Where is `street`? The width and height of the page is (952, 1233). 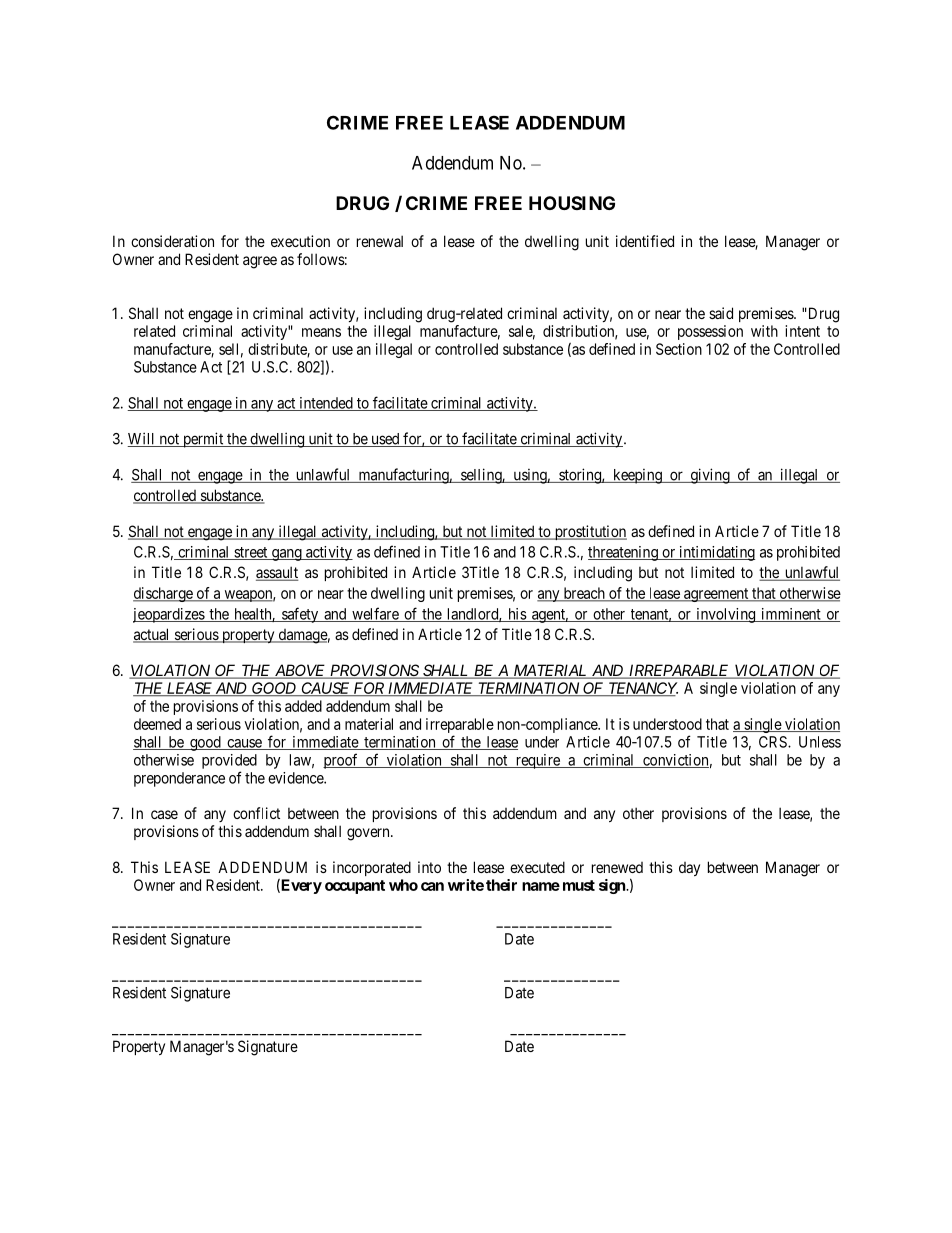 street is located at coordinates (251, 553).
